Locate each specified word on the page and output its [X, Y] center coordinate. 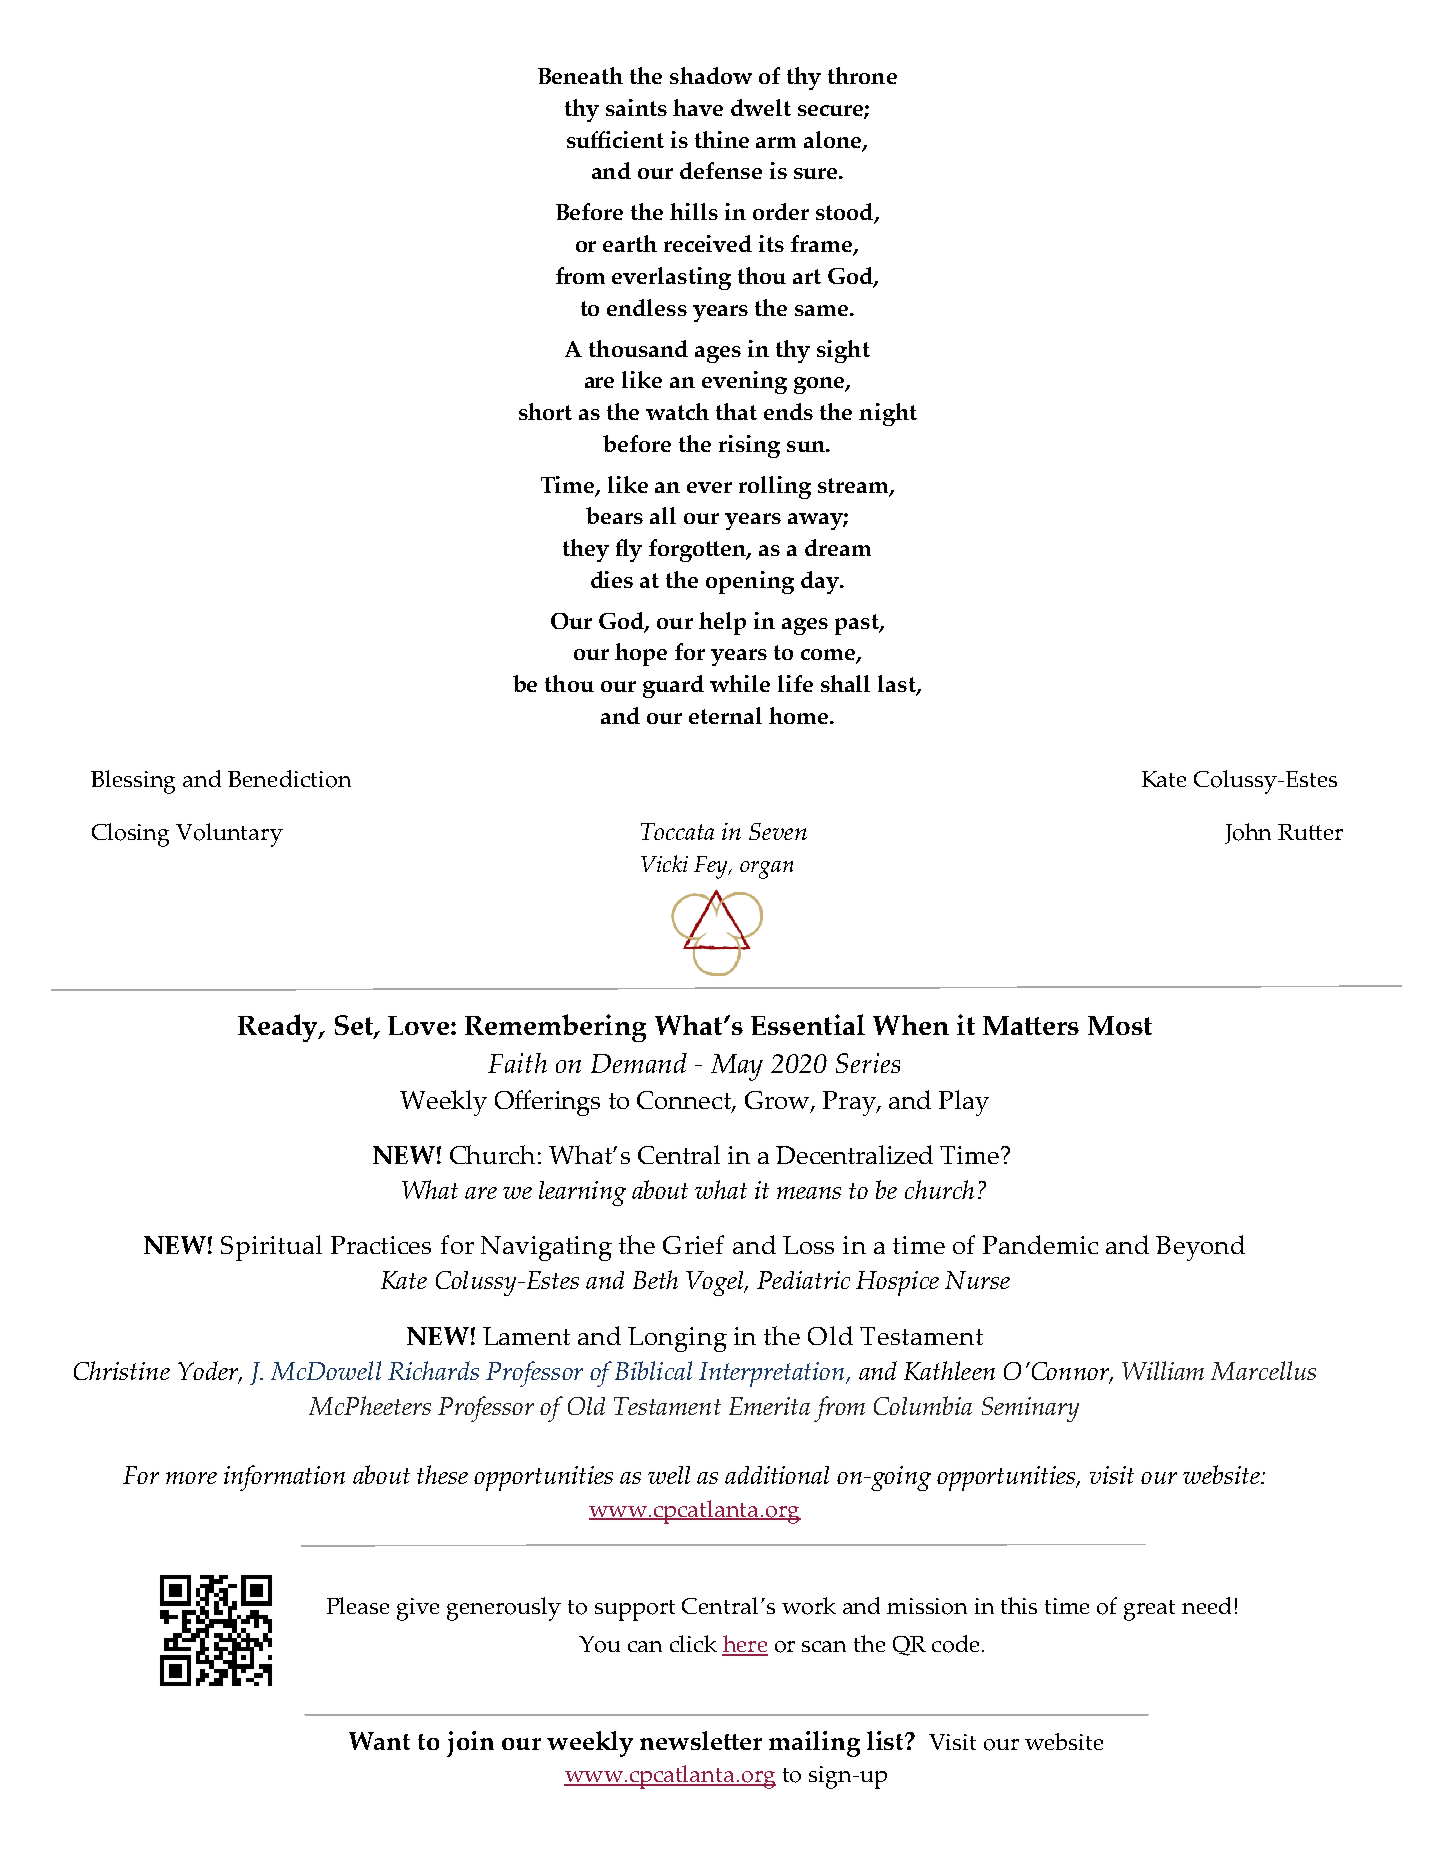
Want [379, 1741]
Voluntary [229, 835]
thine [722, 139]
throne [862, 75]
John [1248, 833]
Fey [712, 867]
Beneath [580, 75]
